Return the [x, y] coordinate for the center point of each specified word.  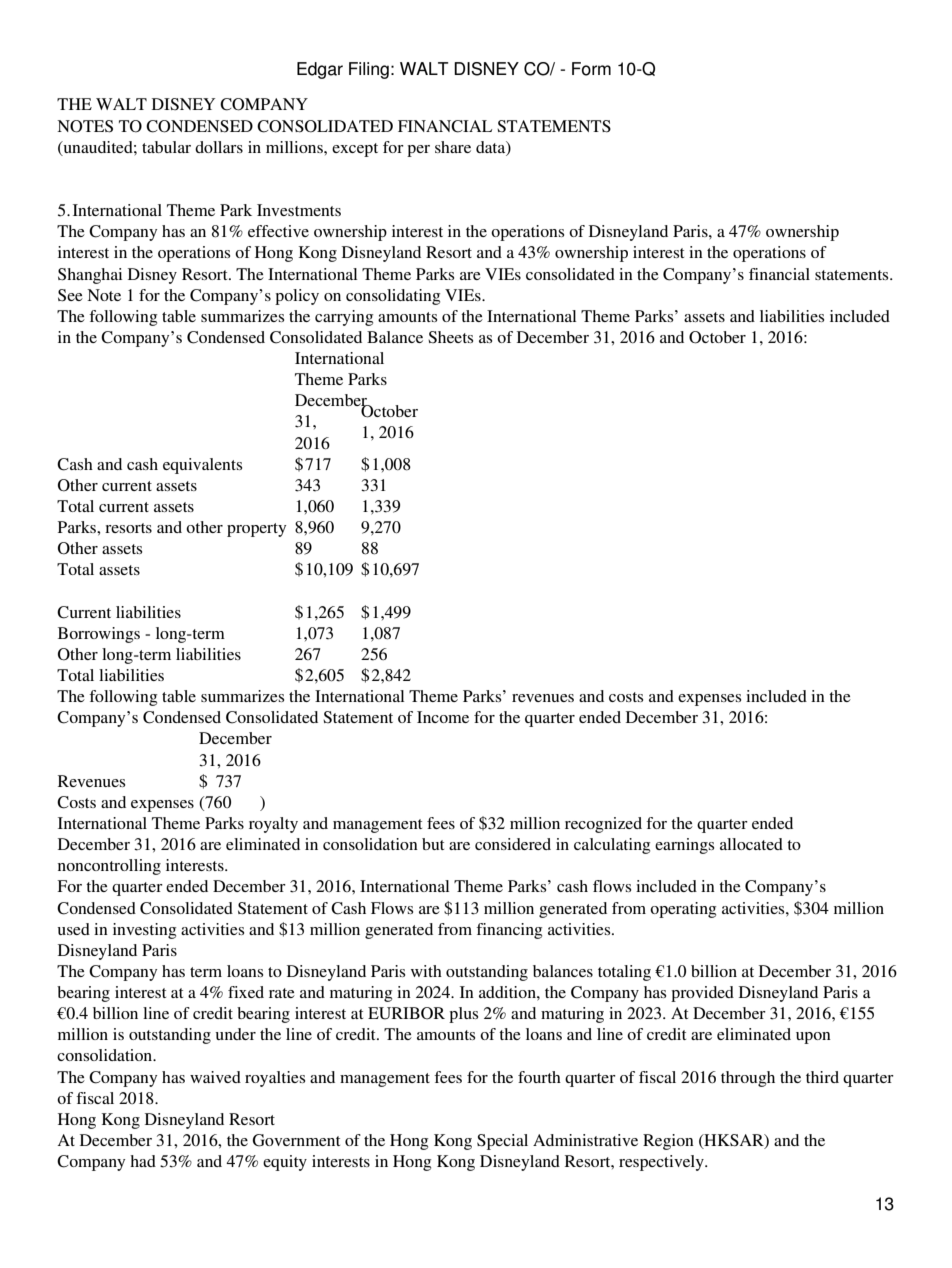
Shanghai [90, 276]
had [143, 1161]
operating [683, 910]
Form [591, 69]
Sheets [450, 337]
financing [509, 931]
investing [144, 931]
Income [443, 717]
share [453, 147]
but [433, 844]
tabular [166, 147]
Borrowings [99, 635]
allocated [751, 844]
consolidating [393, 297]
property [256, 530]
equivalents [202, 466]
